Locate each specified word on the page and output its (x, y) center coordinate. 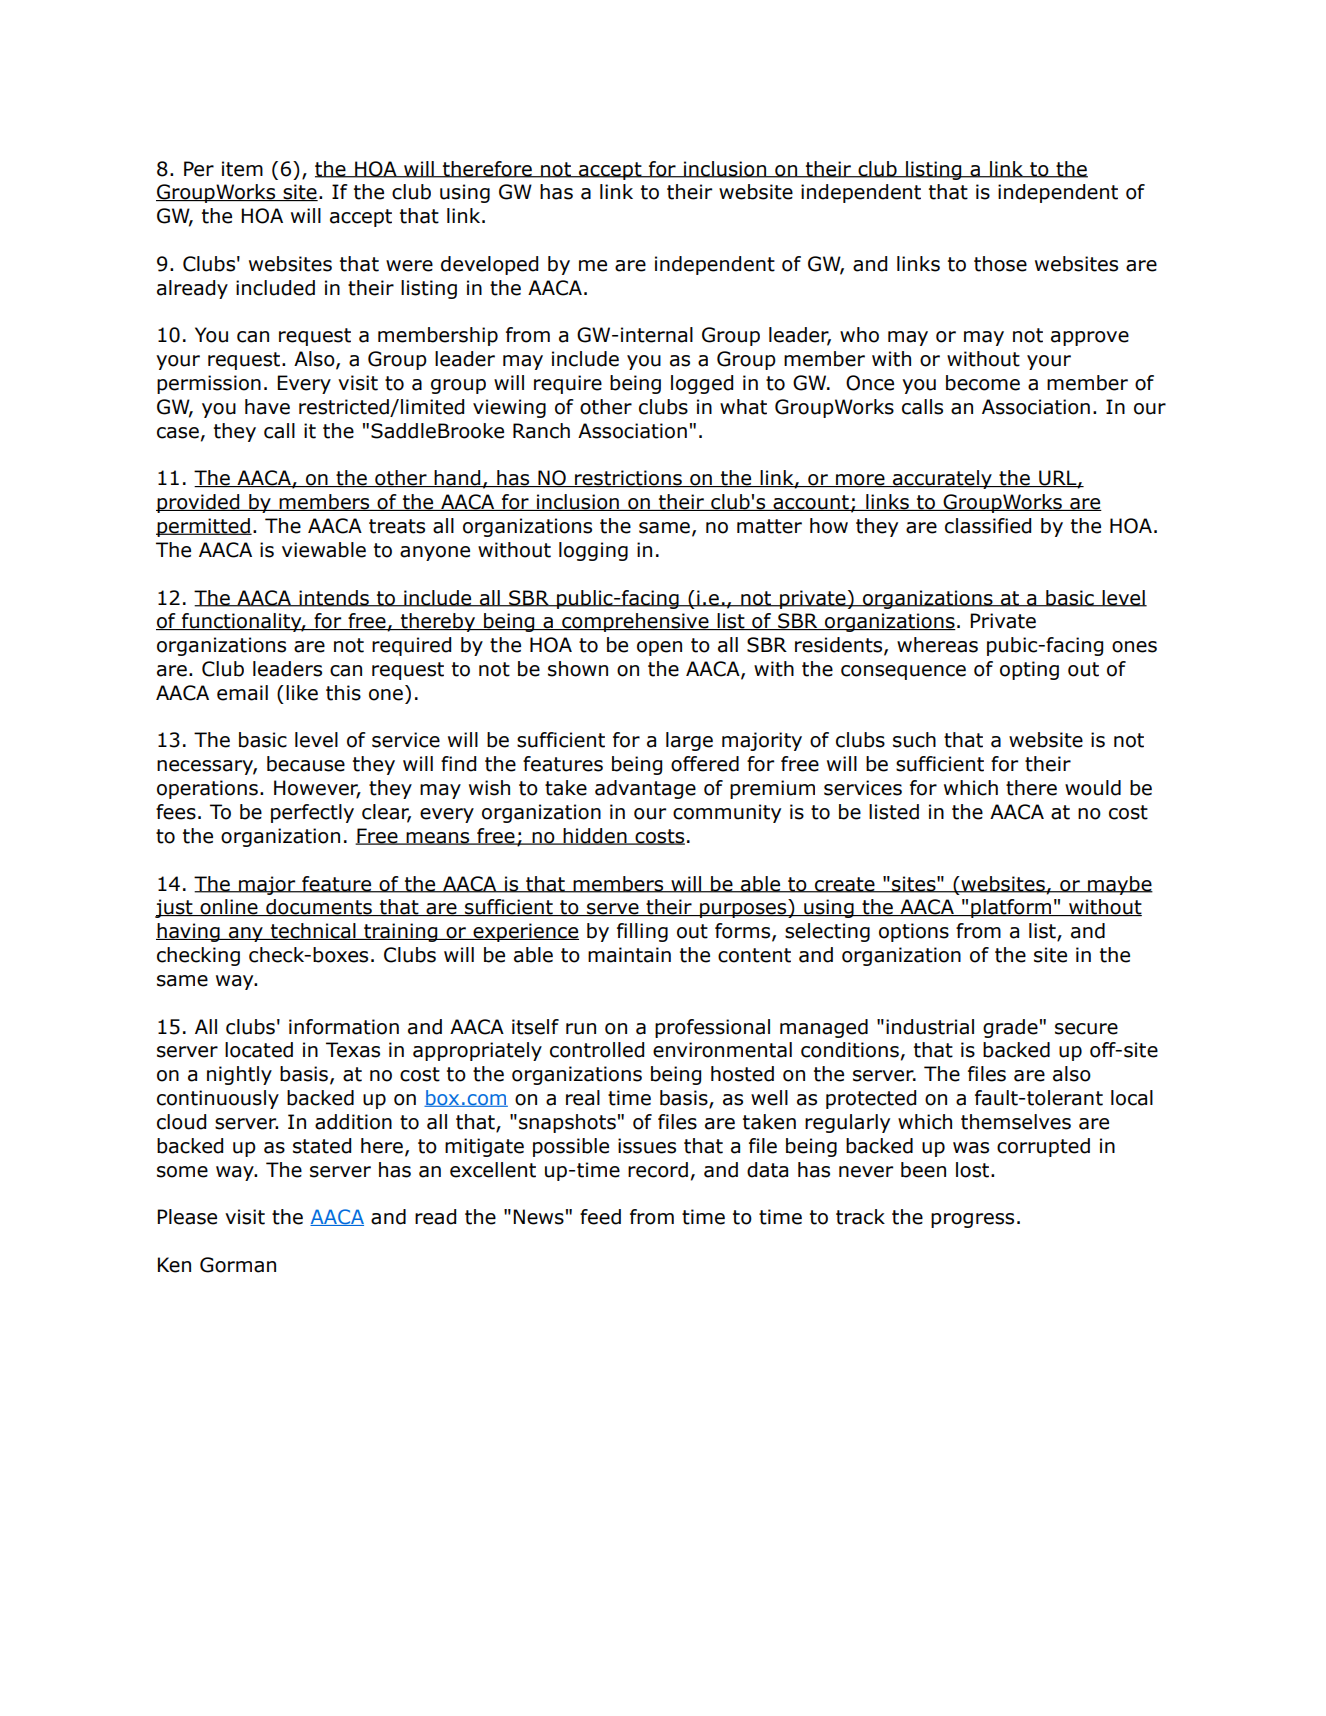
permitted (204, 527)
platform (1011, 908)
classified (988, 526)
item (242, 169)
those (1000, 264)
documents (319, 907)
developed (489, 265)
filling (642, 932)
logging (593, 551)
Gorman (238, 1265)
